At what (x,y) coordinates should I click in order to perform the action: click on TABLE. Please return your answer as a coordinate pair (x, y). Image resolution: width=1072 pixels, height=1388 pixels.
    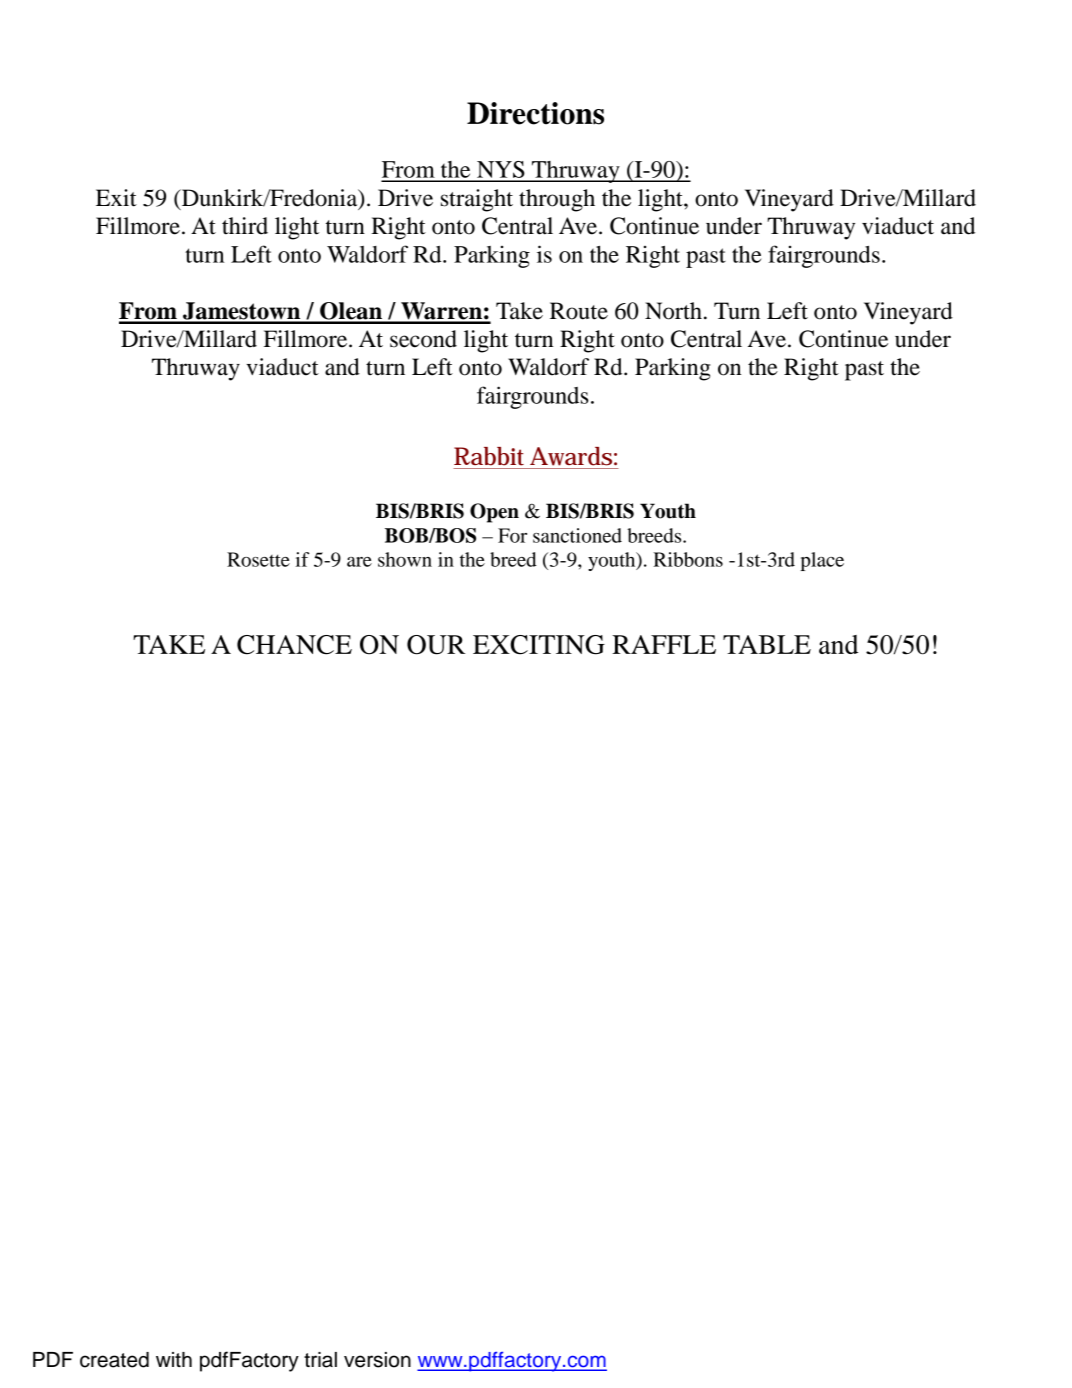
    Looking at the image, I should click on (767, 644).
